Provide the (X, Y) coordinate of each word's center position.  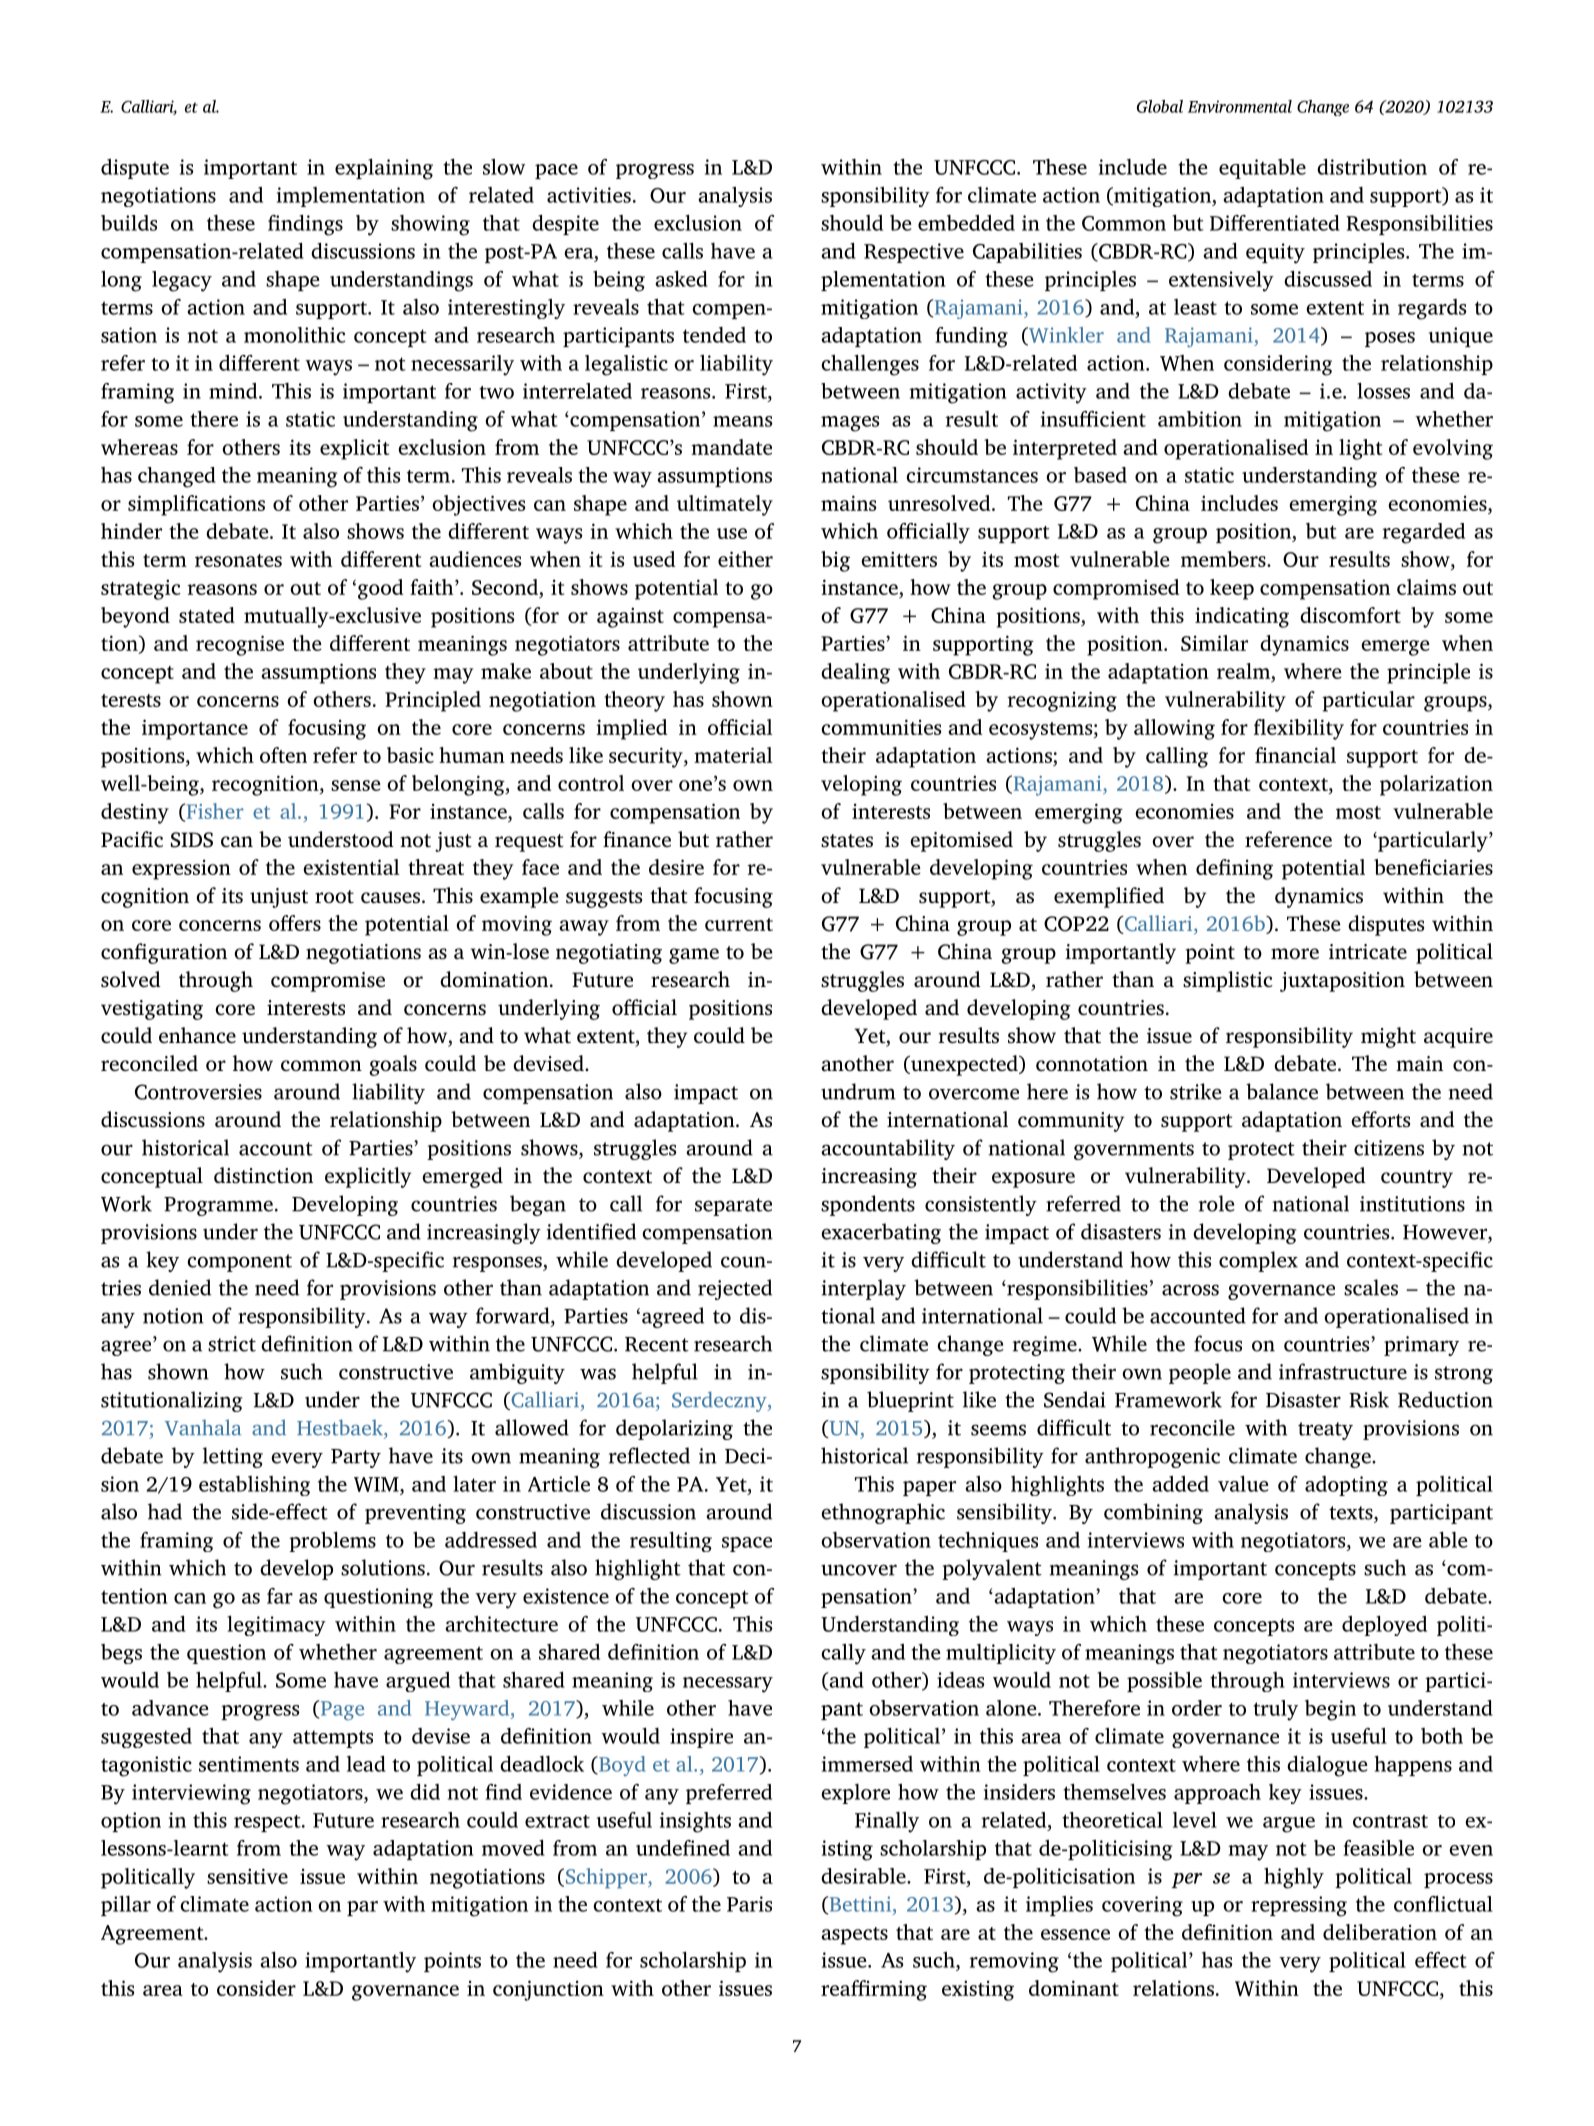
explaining (384, 169)
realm (1245, 671)
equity (1275, 253)
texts (1352, 1513)
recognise (240, 645)
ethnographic (883, 1513)
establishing (254, 1486)
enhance (197, 1035)
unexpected (964, 1065)
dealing (855, 673)
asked (681, 278)
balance (1282, 1091)
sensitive (247, 1876)
